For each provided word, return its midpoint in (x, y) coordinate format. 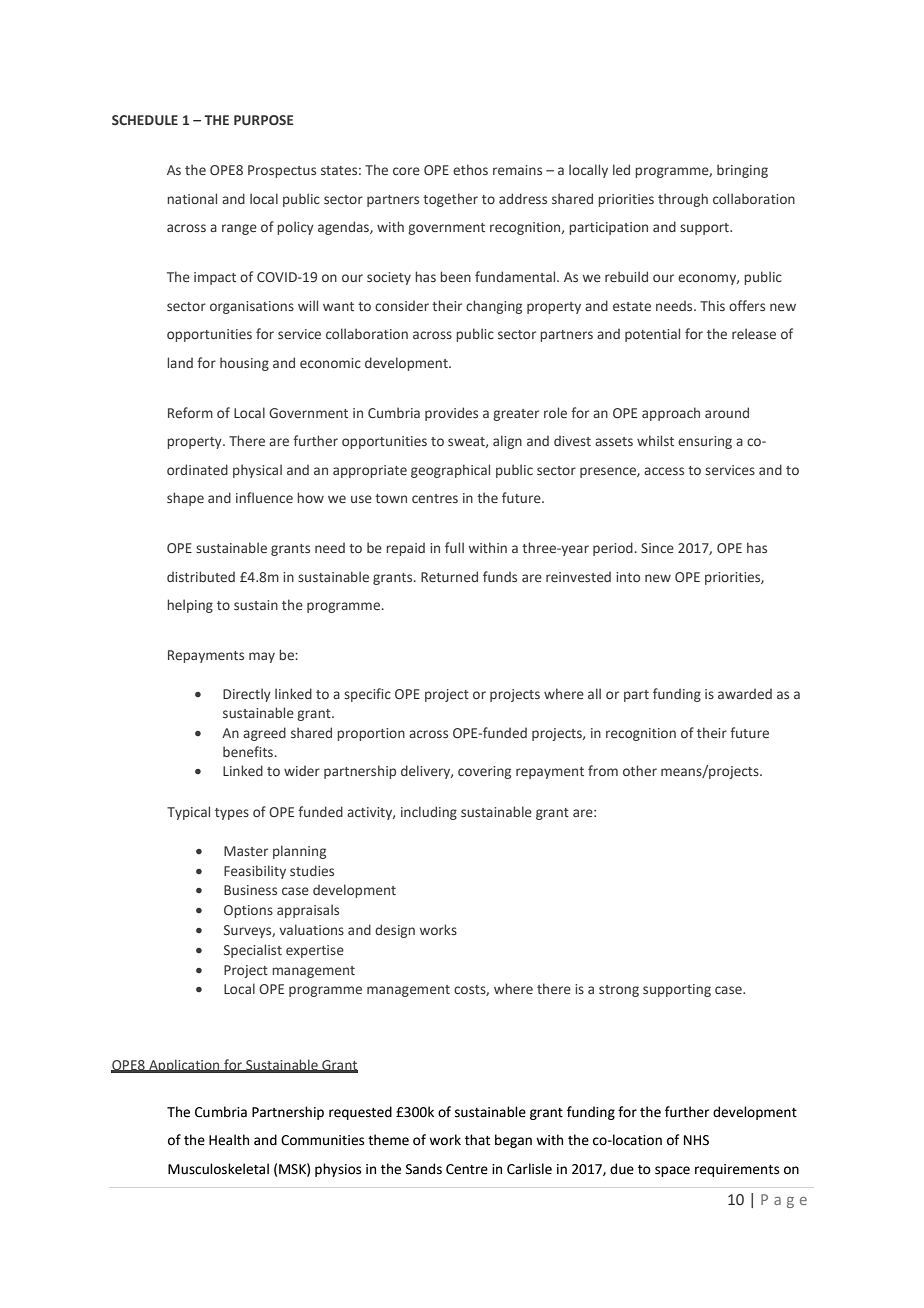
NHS (696, 1140)
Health (229, 1140)
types (232, 814)
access (664, 471)
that (477, 1140)
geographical (450, 471)
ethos (470, 169)
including (429, 813)
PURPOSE (263, 120)
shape (185, 499)
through (683, 200)
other (640, 770)
